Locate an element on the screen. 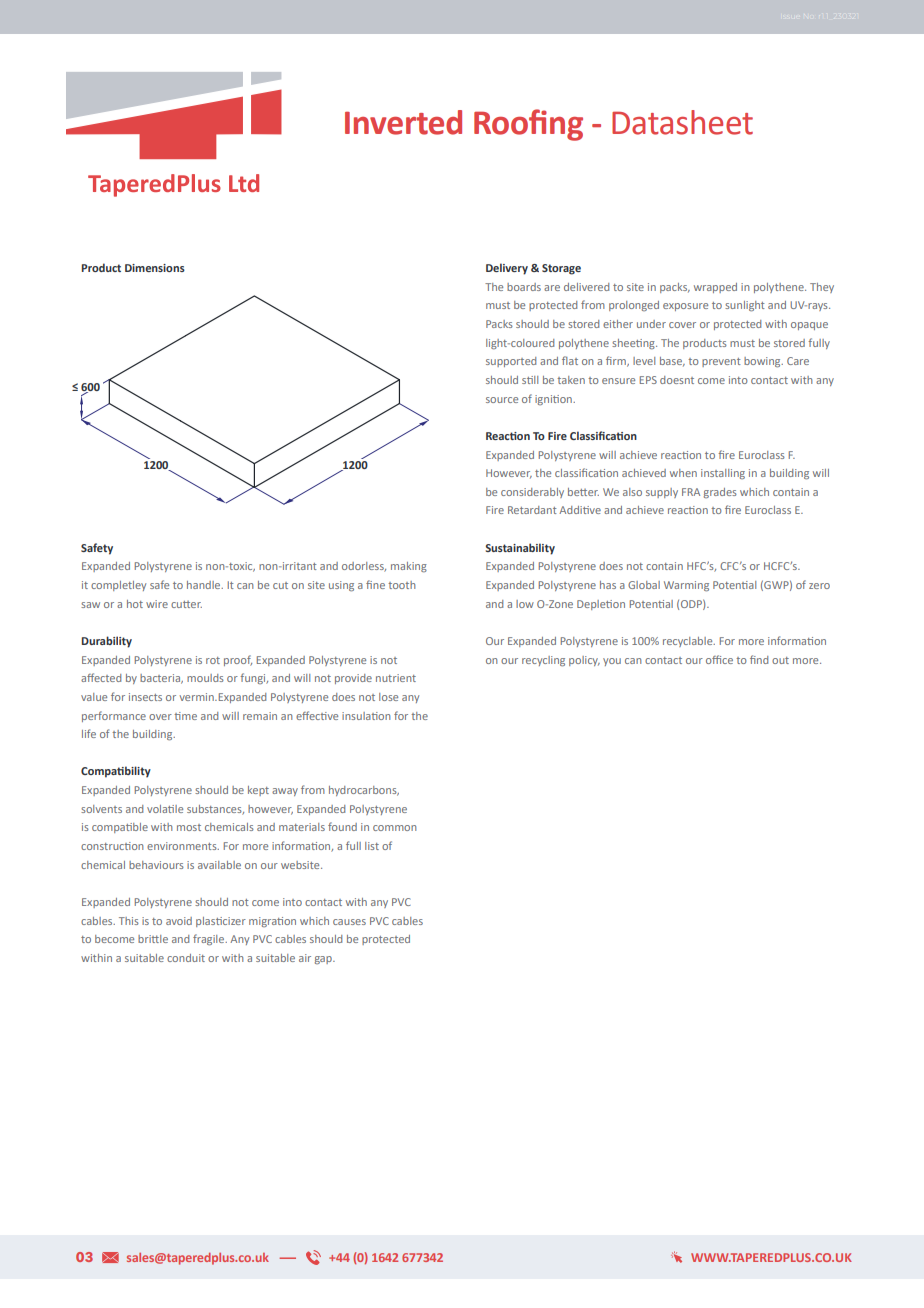  Dimensions is located at coordinates (155, 268).
